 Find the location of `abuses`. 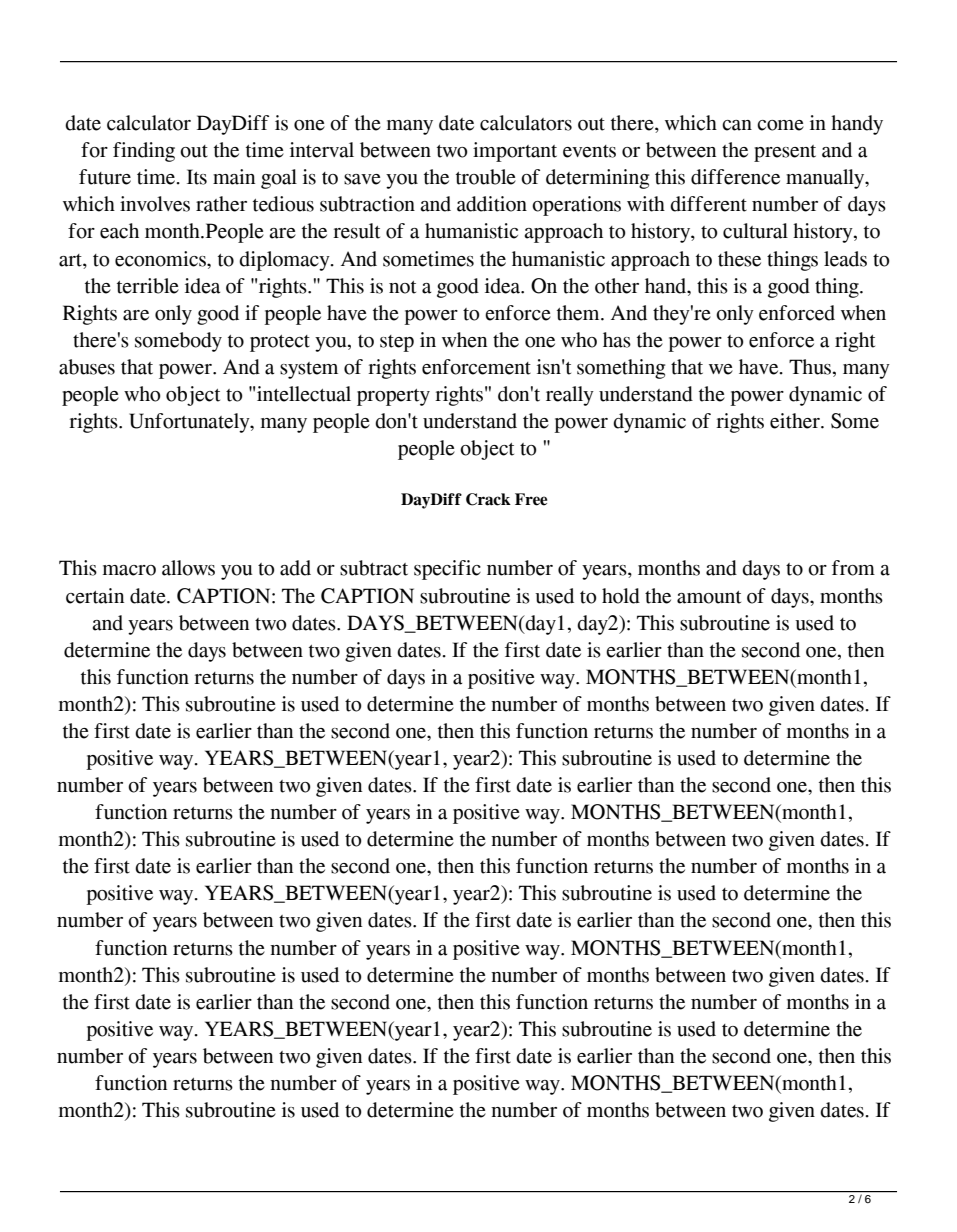

abuses is located at coordinates (87, 367).
